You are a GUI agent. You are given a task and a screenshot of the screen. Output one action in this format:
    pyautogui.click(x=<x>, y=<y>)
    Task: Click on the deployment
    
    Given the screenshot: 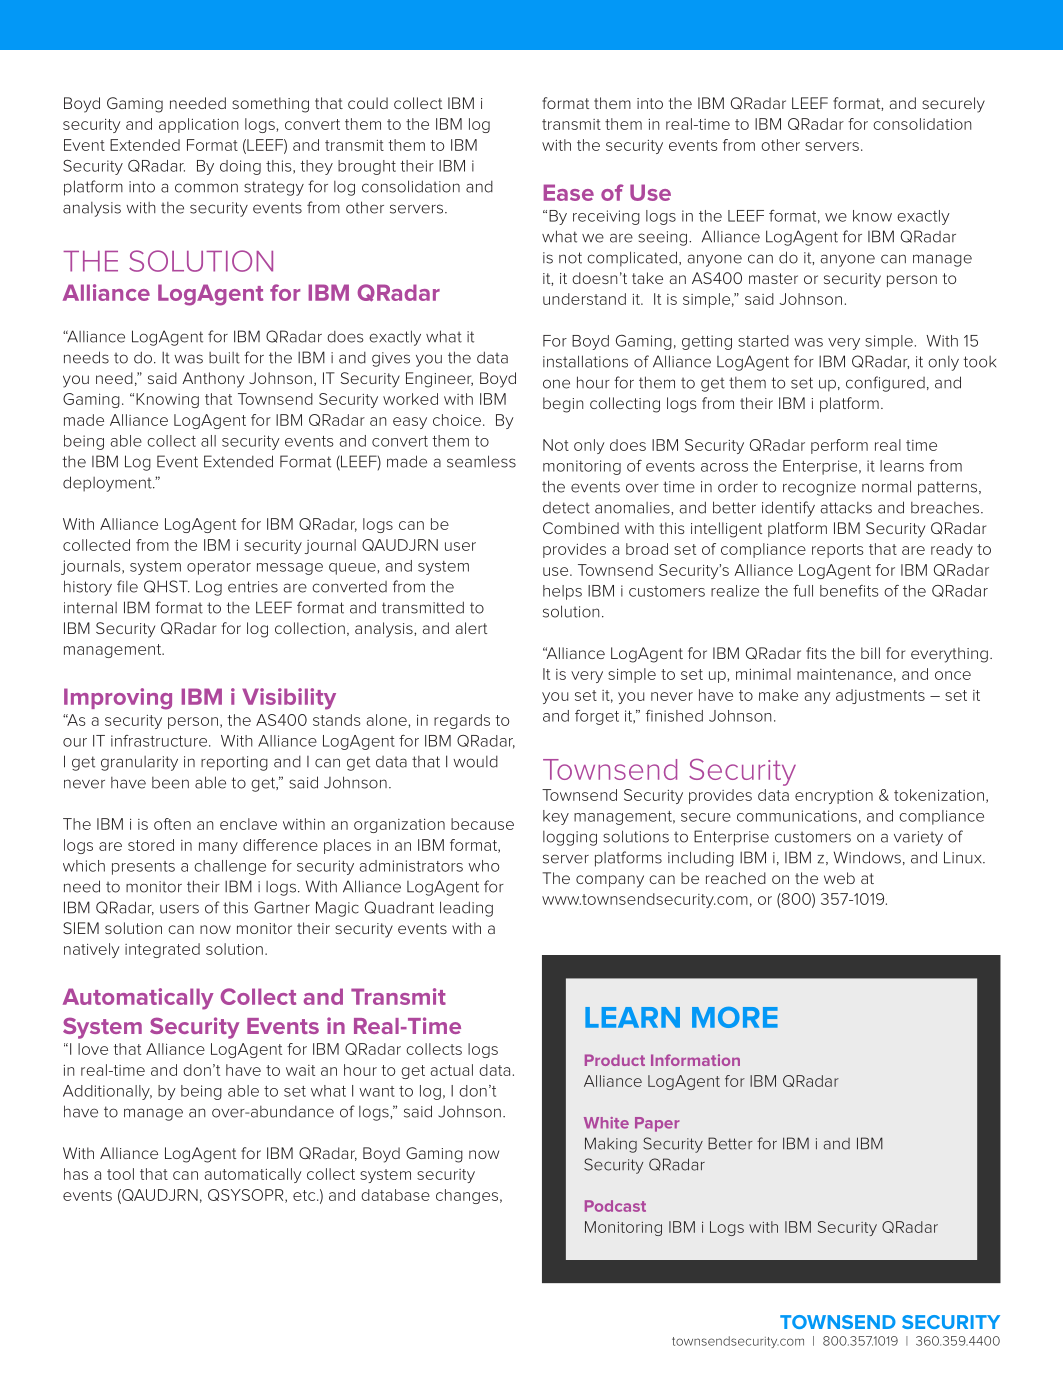 What is the action you would take?
    pyautogui.click(x=108, y=484)
